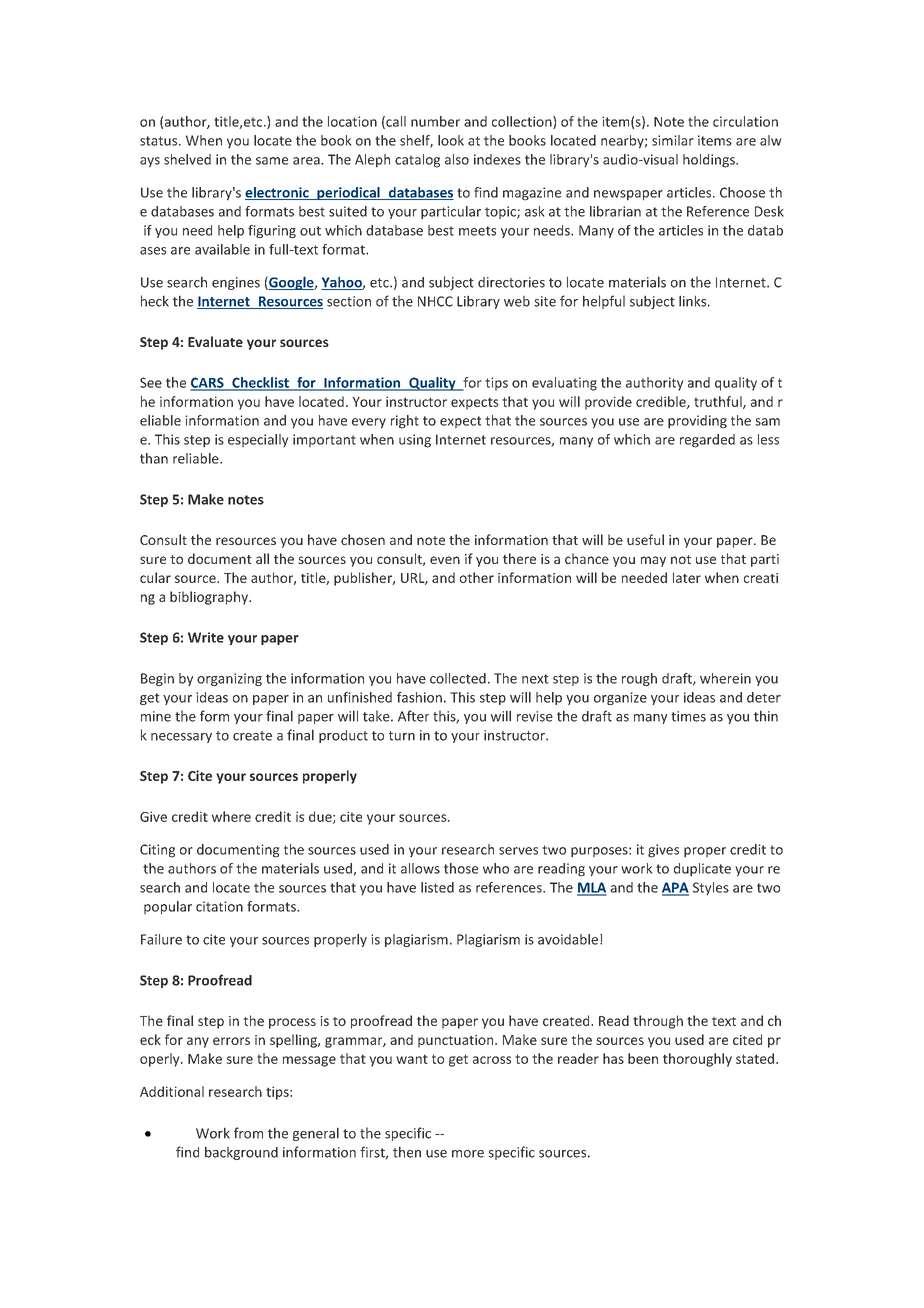 Image resolution: width=924 pixels, height=1308 pixels. Describe the element at coordinates (187, 159) in the screenshot. I see `shelved` at that location.
